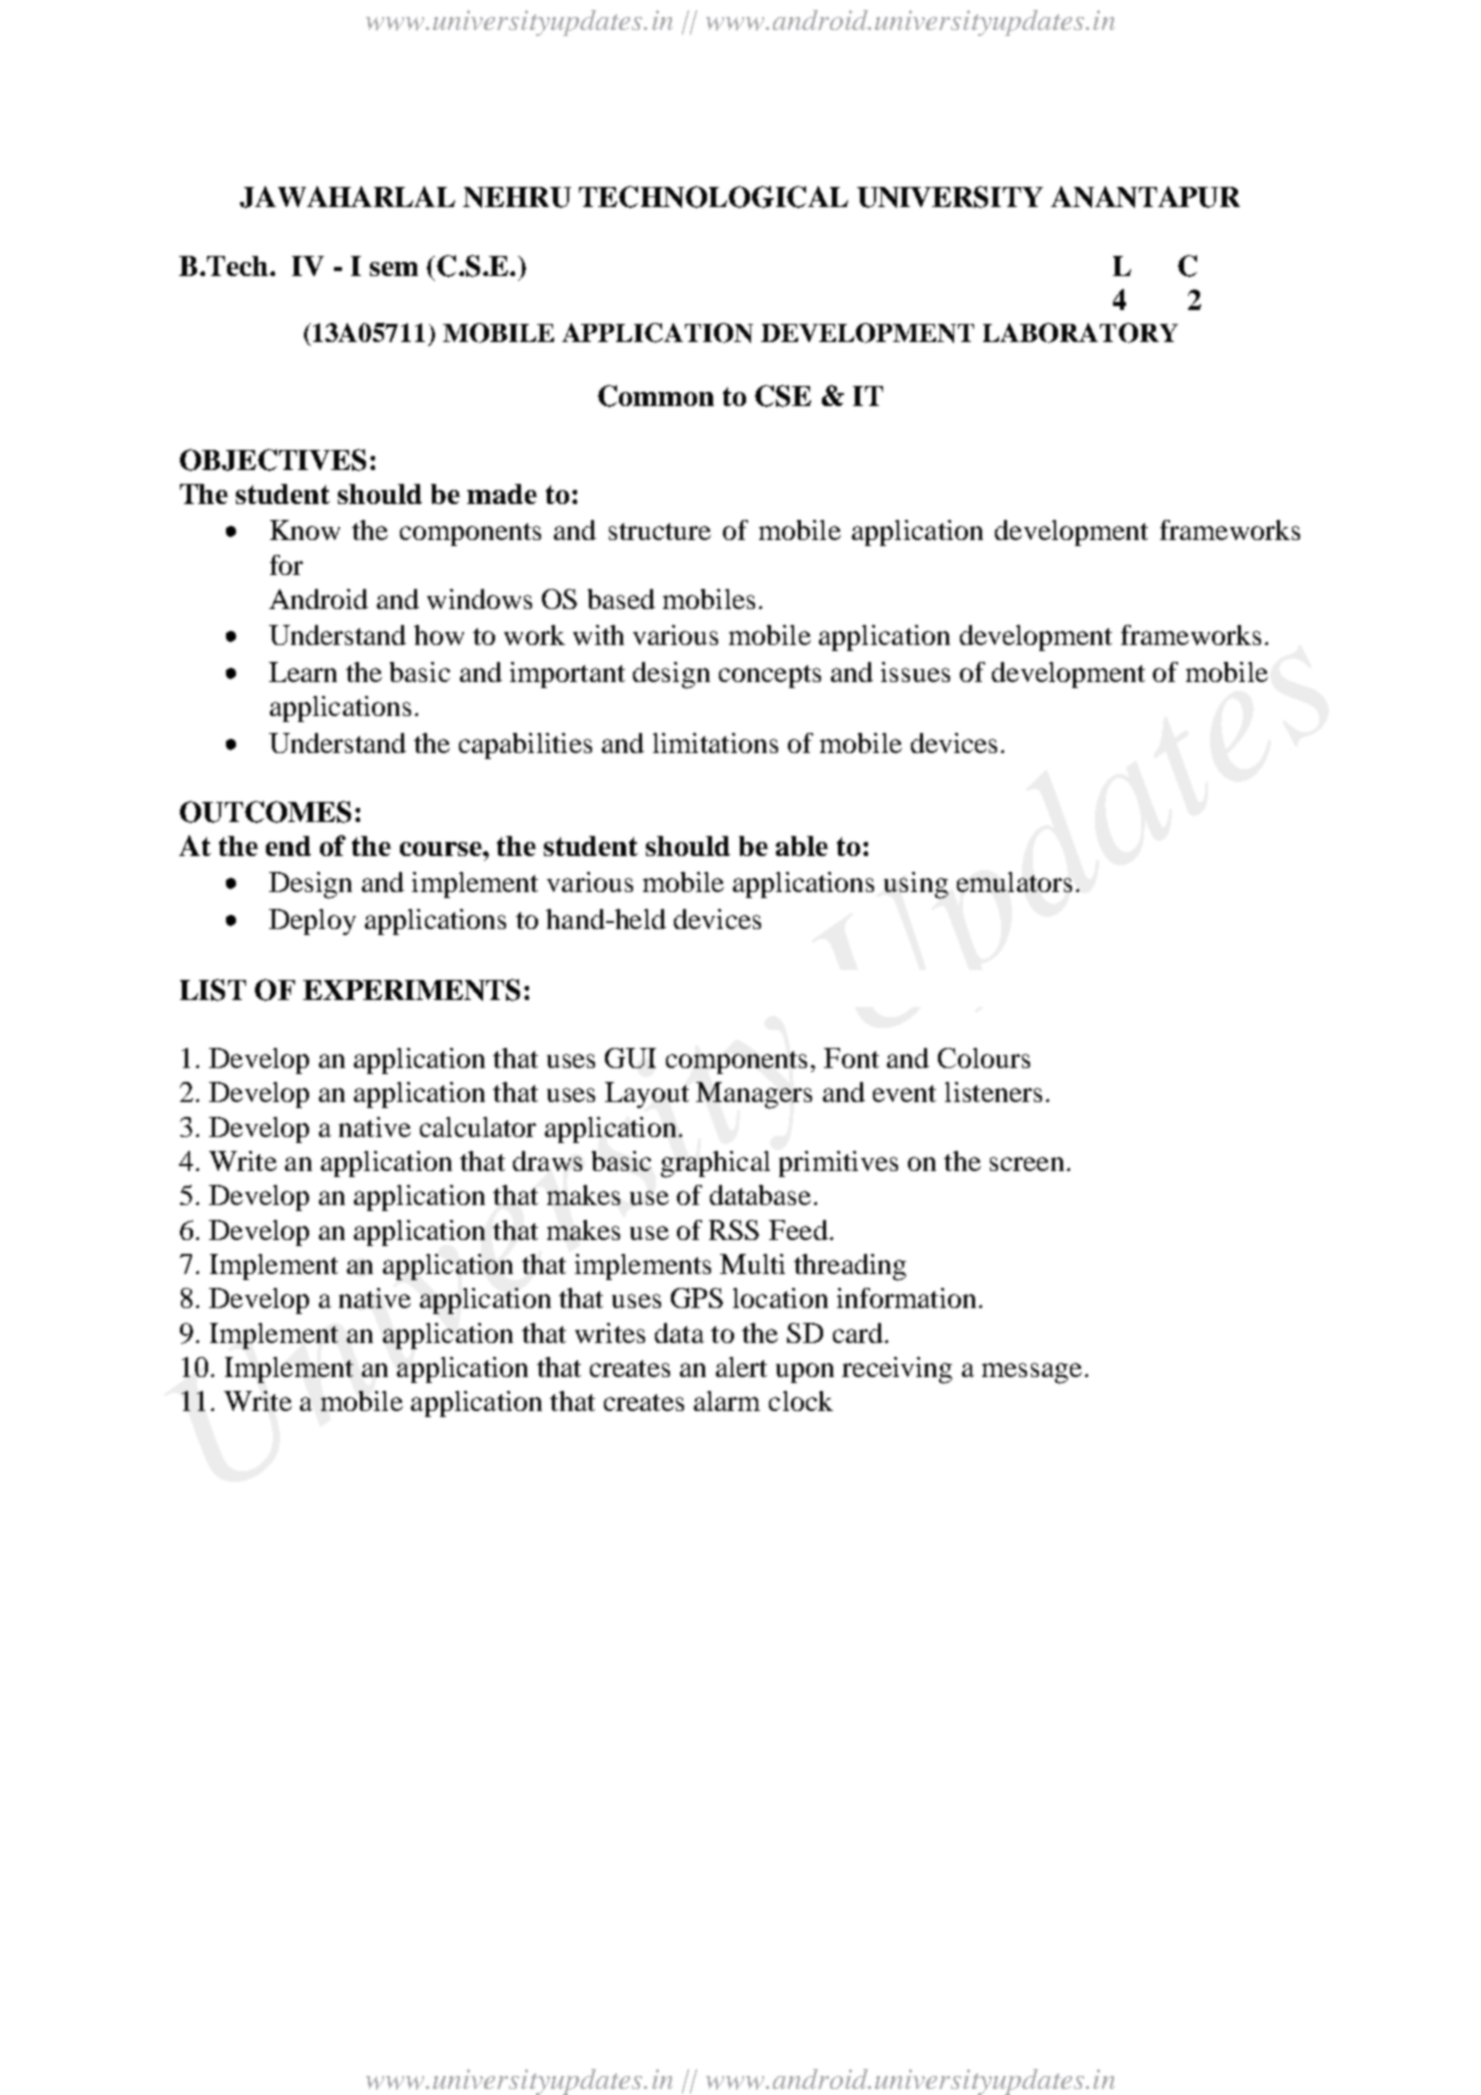  Describe the element at coordinates (1080, 333) in the screenshot. I see `LABORATORY` at that location.
